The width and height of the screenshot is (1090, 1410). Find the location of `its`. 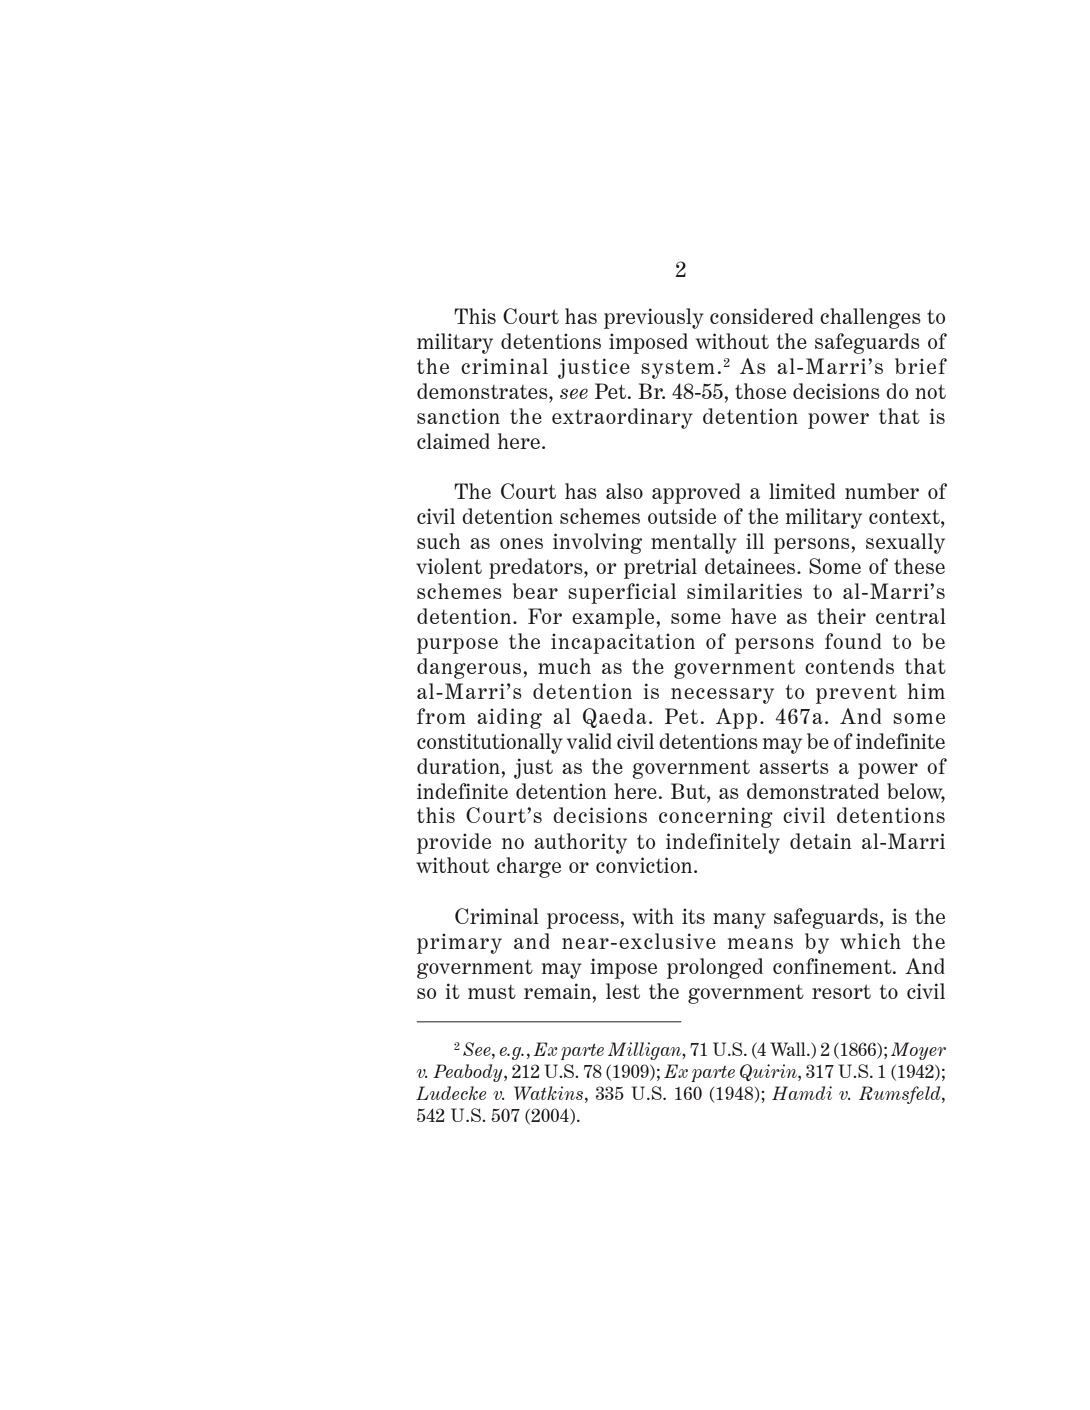

its is located at coordinates (693, 916).
